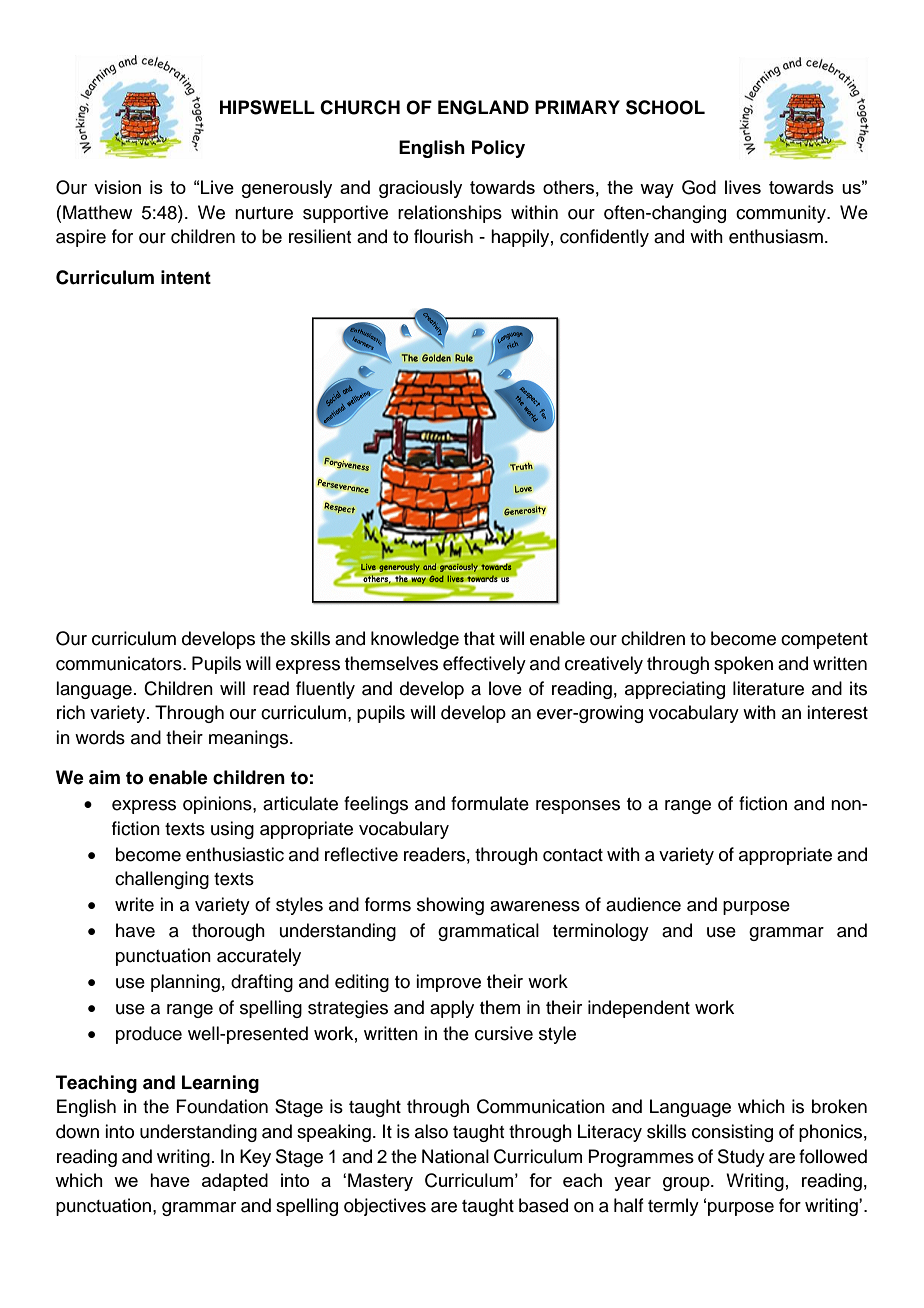 The height and width of the page is (1308, 924). What do you see at coordinates (104, 777) in the page?
I see `aim` at bounding box center [104, 777].
